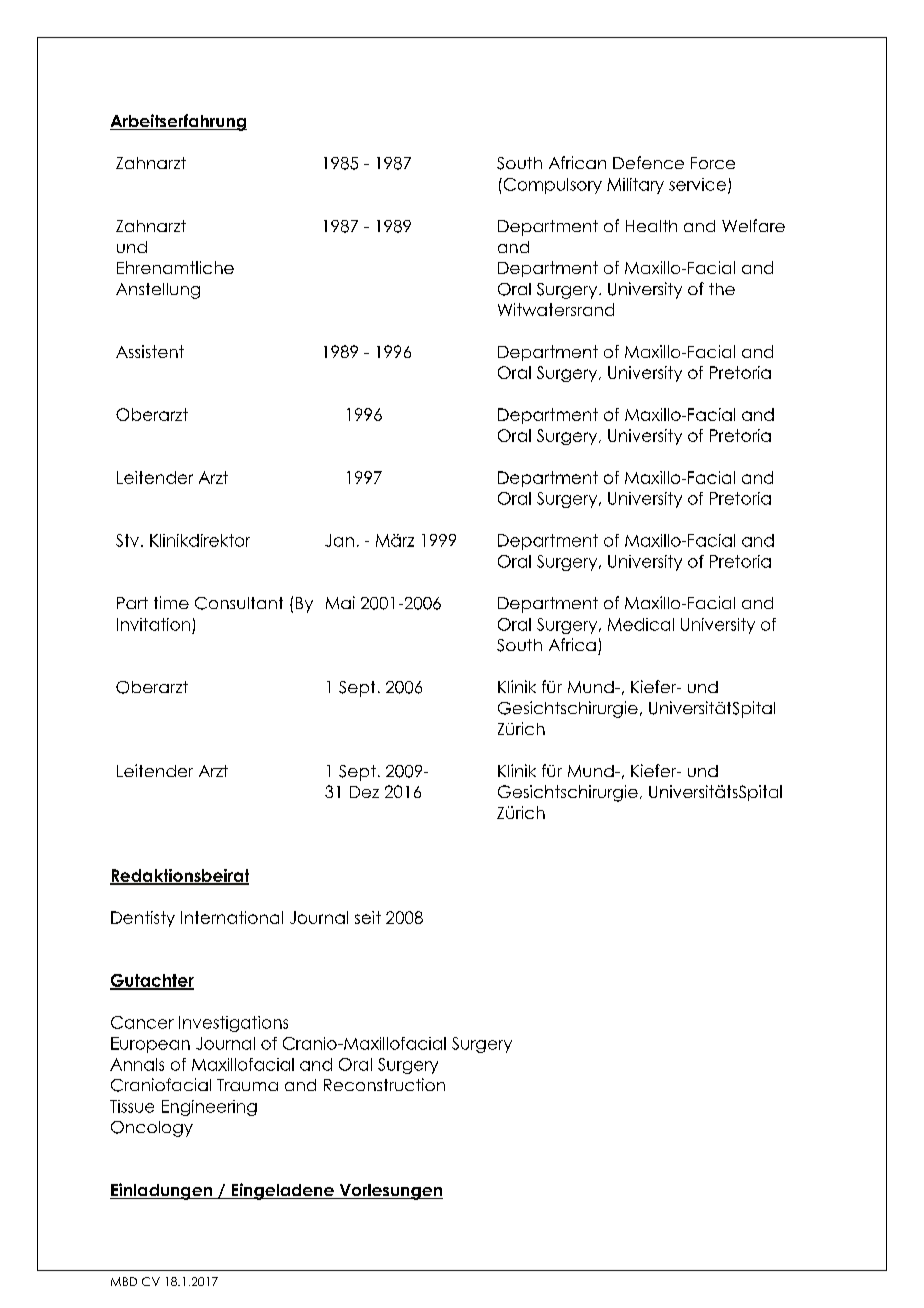  Describe the element at coordinates (153, 624) in the screenshot. I see `Invitation` at that location.
